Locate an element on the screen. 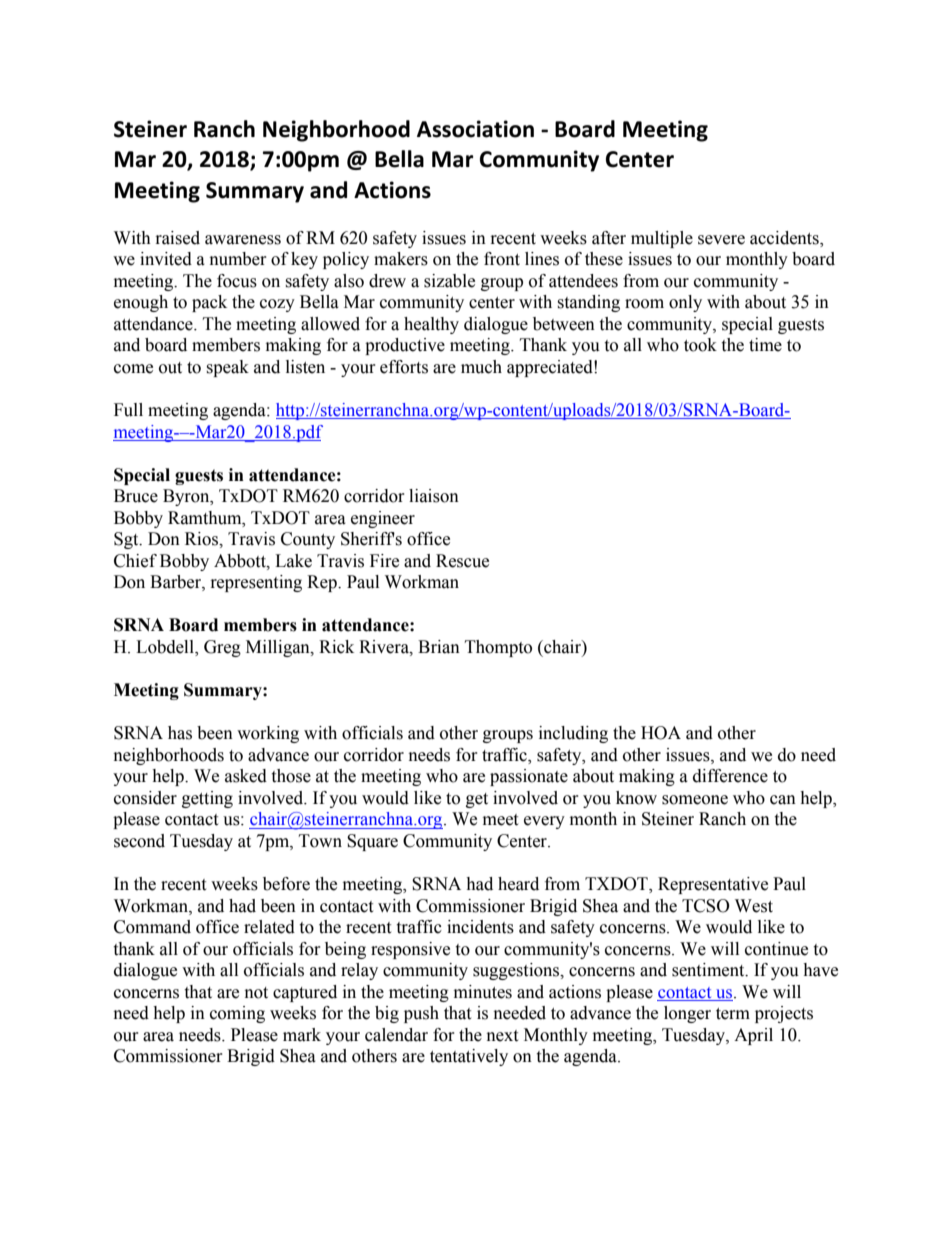 Image resolution: width=952 pixels, height=1233 pixels. HOA is located at coordinates (661, 733).
